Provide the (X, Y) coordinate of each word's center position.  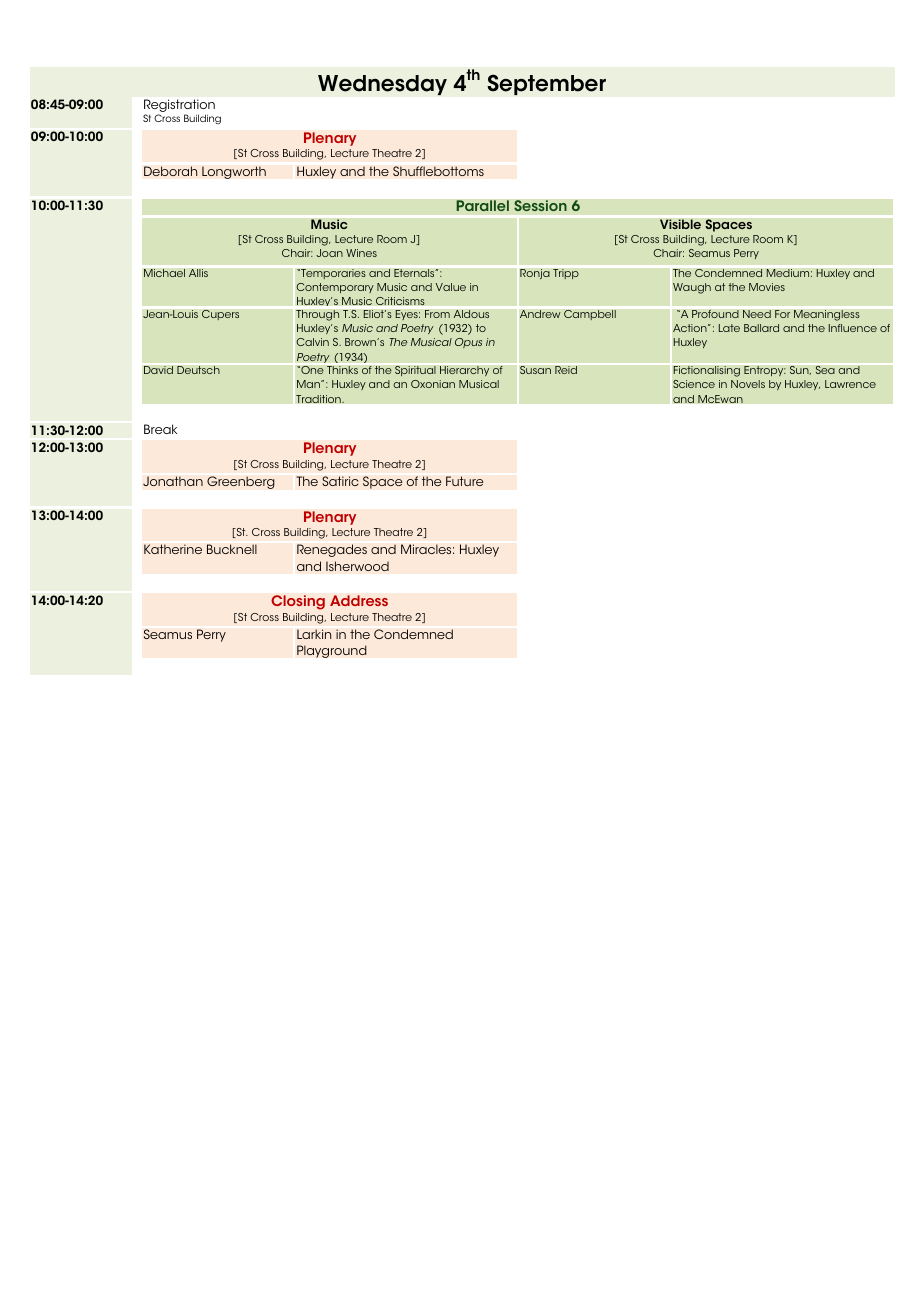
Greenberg (241, 482)
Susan (535, 370)
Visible (680, 224)
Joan (329, 253)
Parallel (482, 206)
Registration (179, 107)
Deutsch (198, 370)
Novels (748, 384)
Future (465, 481)
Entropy (765, 371)
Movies (767, 287)
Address (359, 600)
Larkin (314, 634)
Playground (332, 651)
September (546, 84)
